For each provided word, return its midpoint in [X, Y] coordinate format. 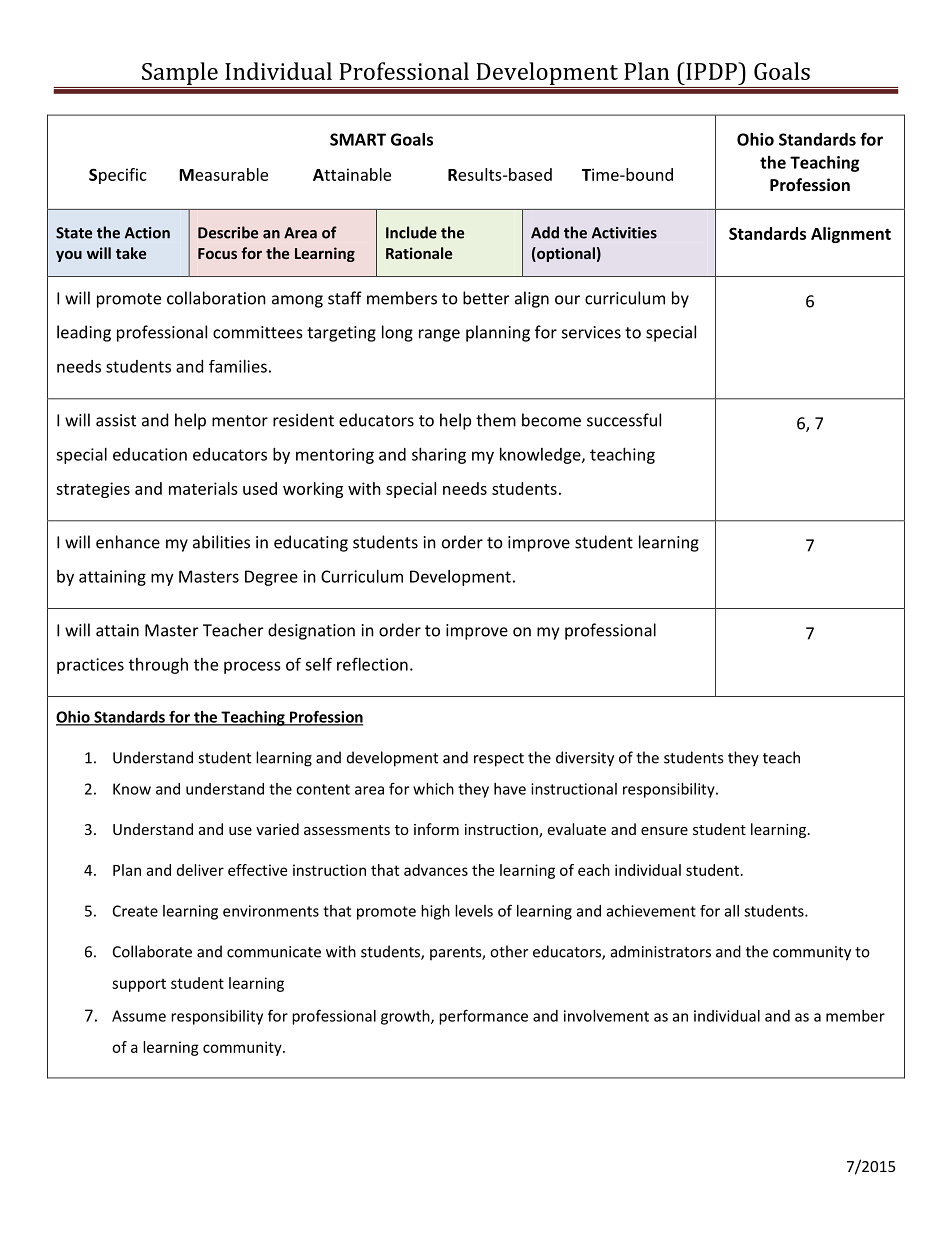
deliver [200, 870]
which [433, 789]
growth [406, 1017]
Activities [624, 233]
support [139, 985]
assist [116, 420]
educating [311, 543]
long [397, 333]
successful [624, 420]
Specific [118, 176]
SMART [358, 139]
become [551, 420]
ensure [664, 831]
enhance [128, 542]
